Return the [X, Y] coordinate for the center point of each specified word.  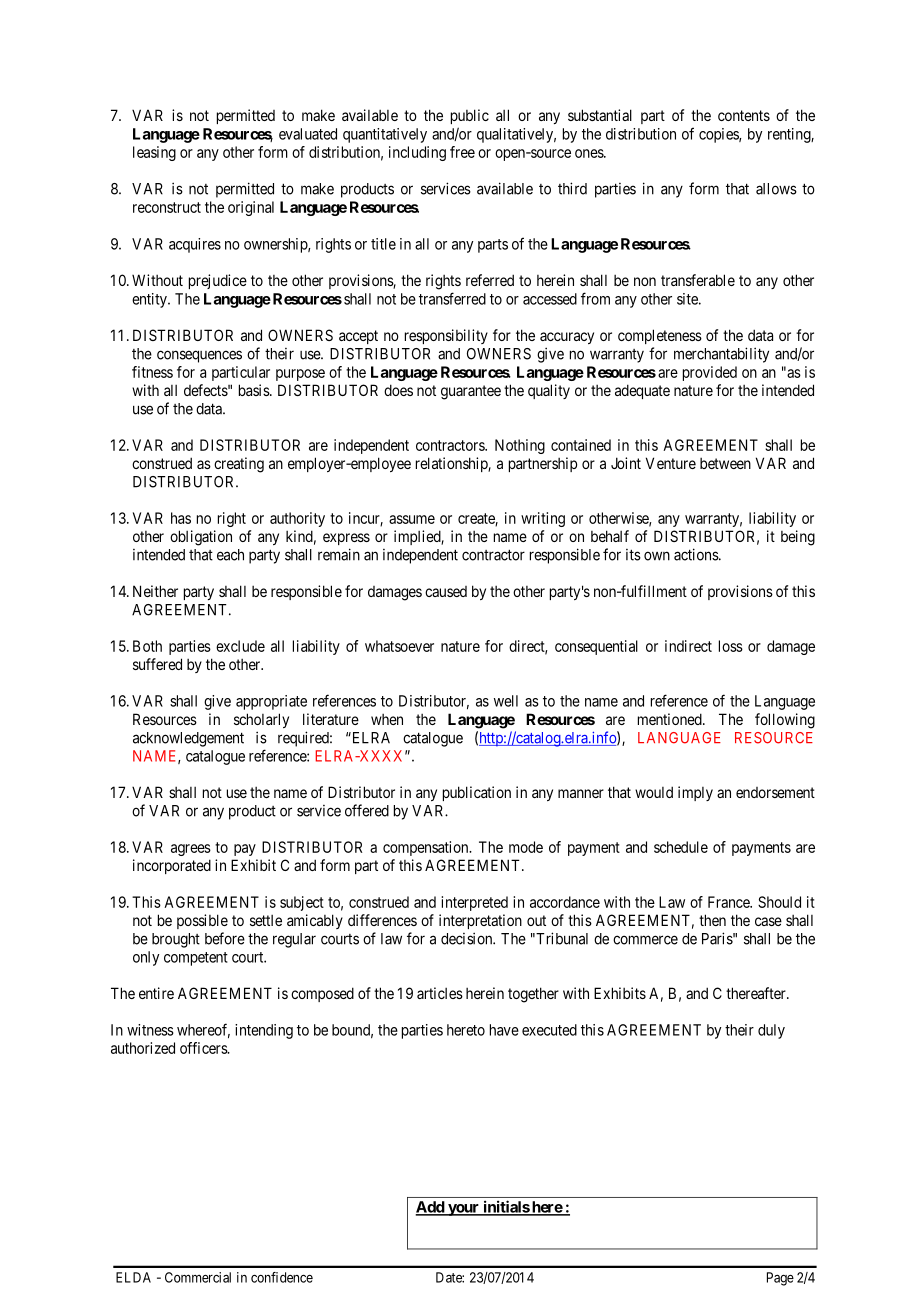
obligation [201, 538]
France [729, 902]
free [462, 152]
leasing [154, 153]
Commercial [198, 1277]
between [725, 463]
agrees [191, 850]
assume [412, 519]
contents [744, 115]
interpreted [474, 903]
